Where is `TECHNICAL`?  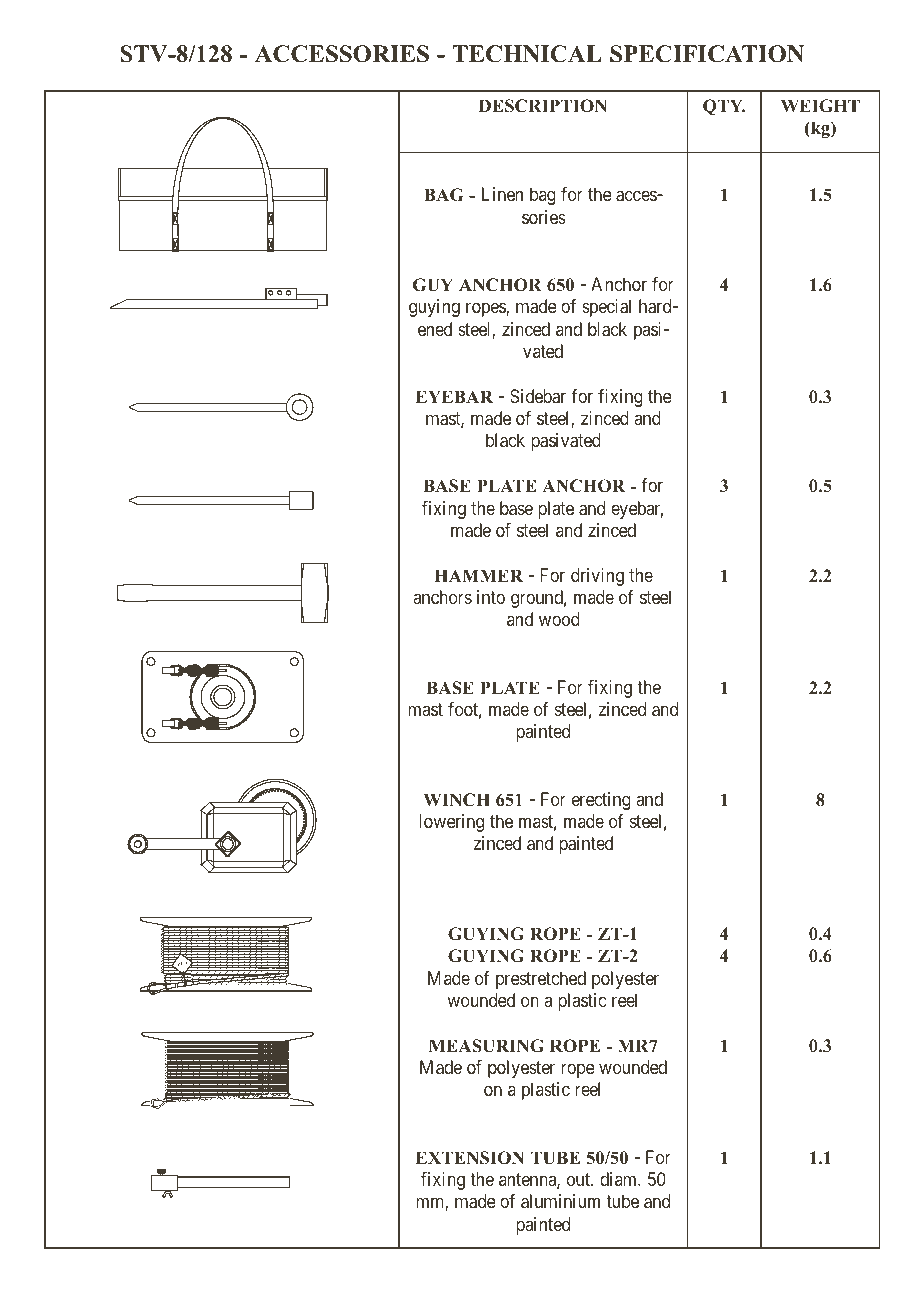 TECHNICAL is located at coordinates (527, 54).
